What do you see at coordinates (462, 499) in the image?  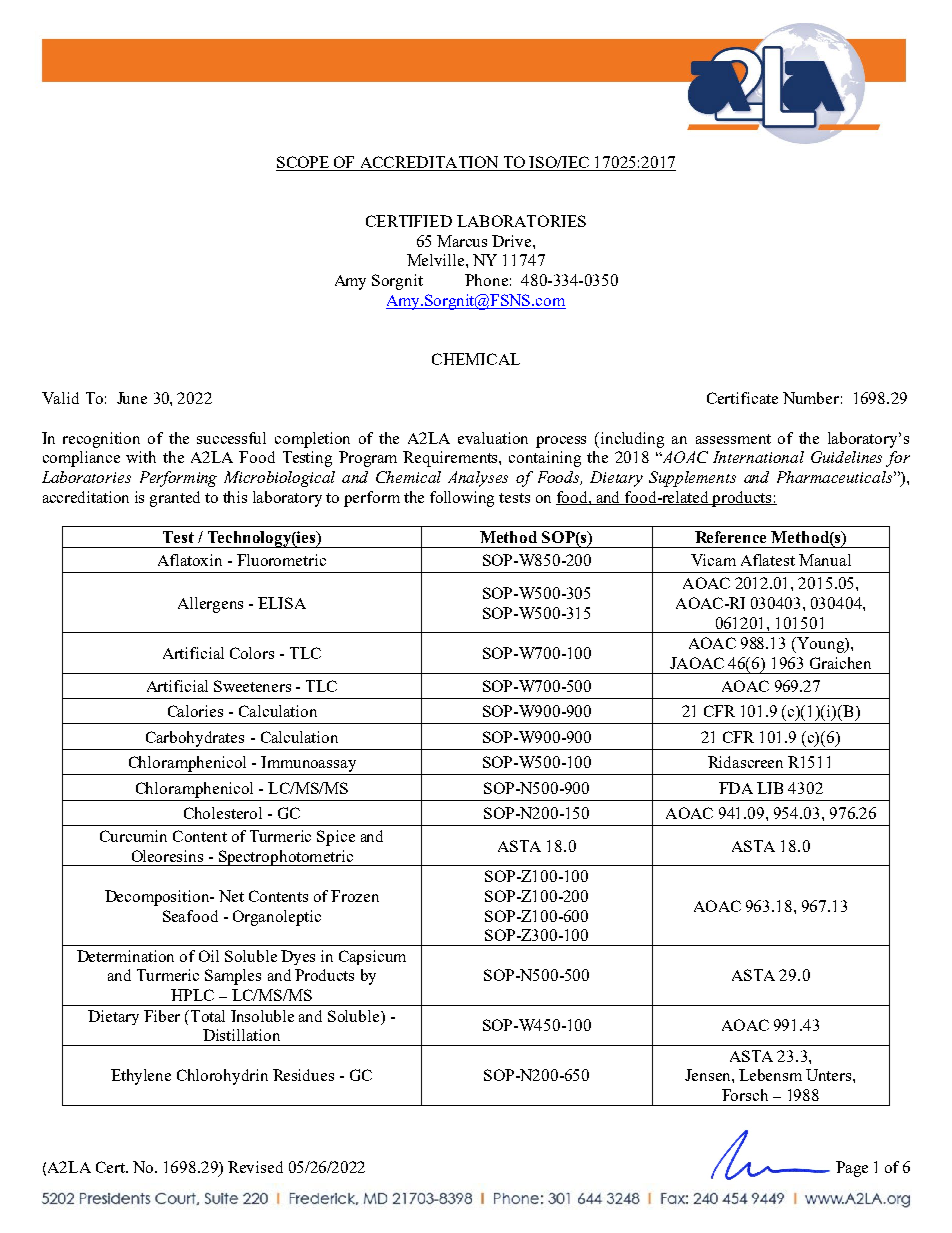 I see `following` at bounding box center [462, 499].
